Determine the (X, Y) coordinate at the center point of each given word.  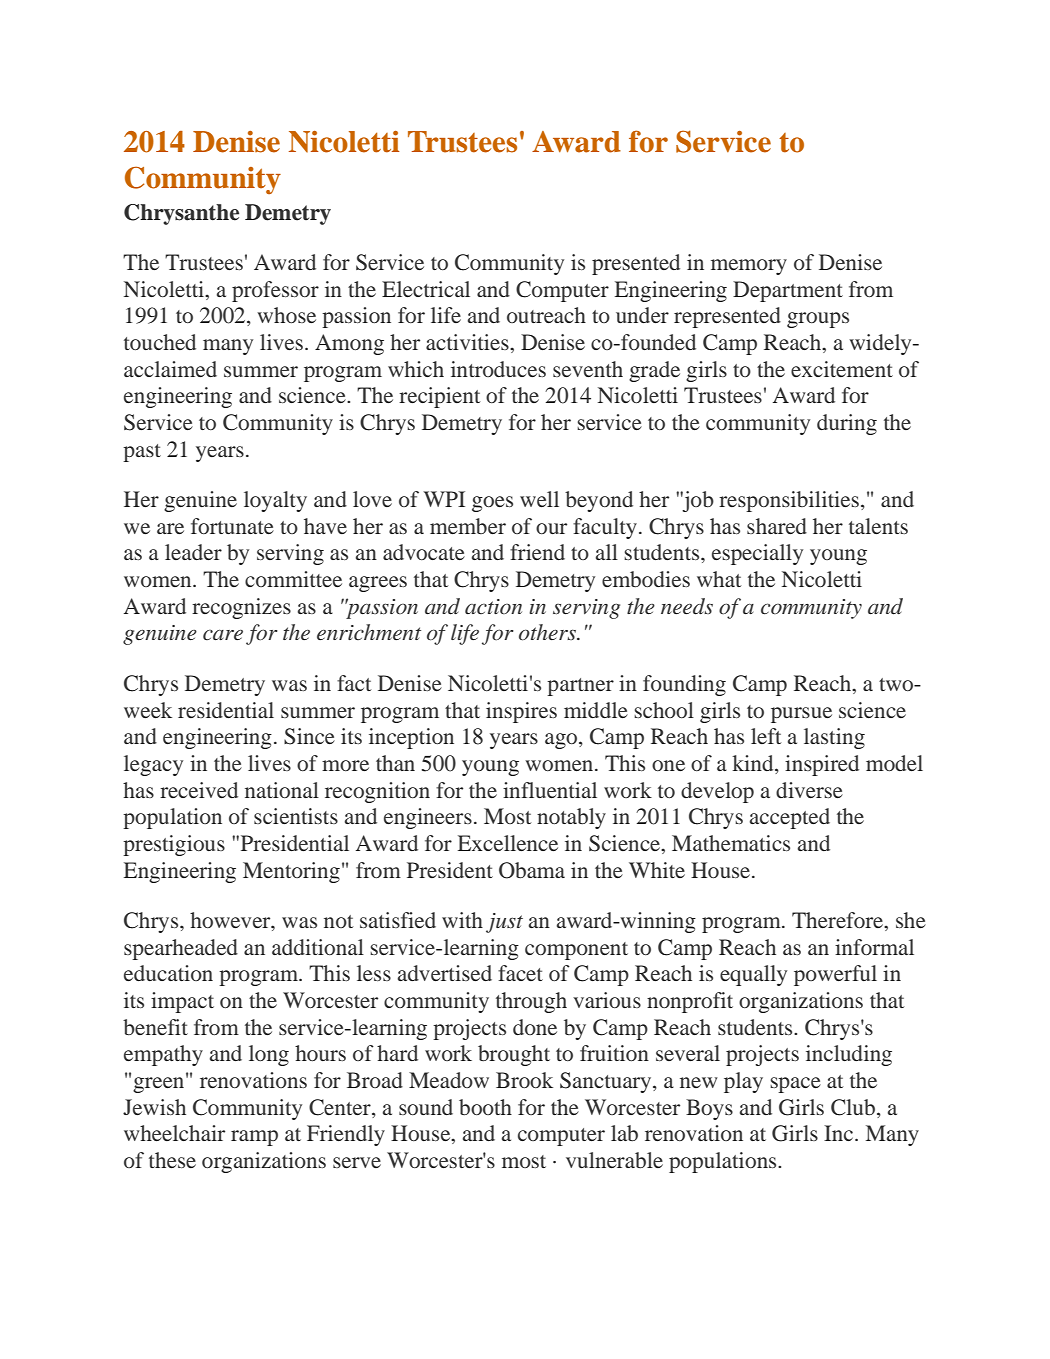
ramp (254, 1138)
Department (788, 291)
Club (853, 1107)
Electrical (426, 289)
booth (485, 1107)
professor (275, 291)
